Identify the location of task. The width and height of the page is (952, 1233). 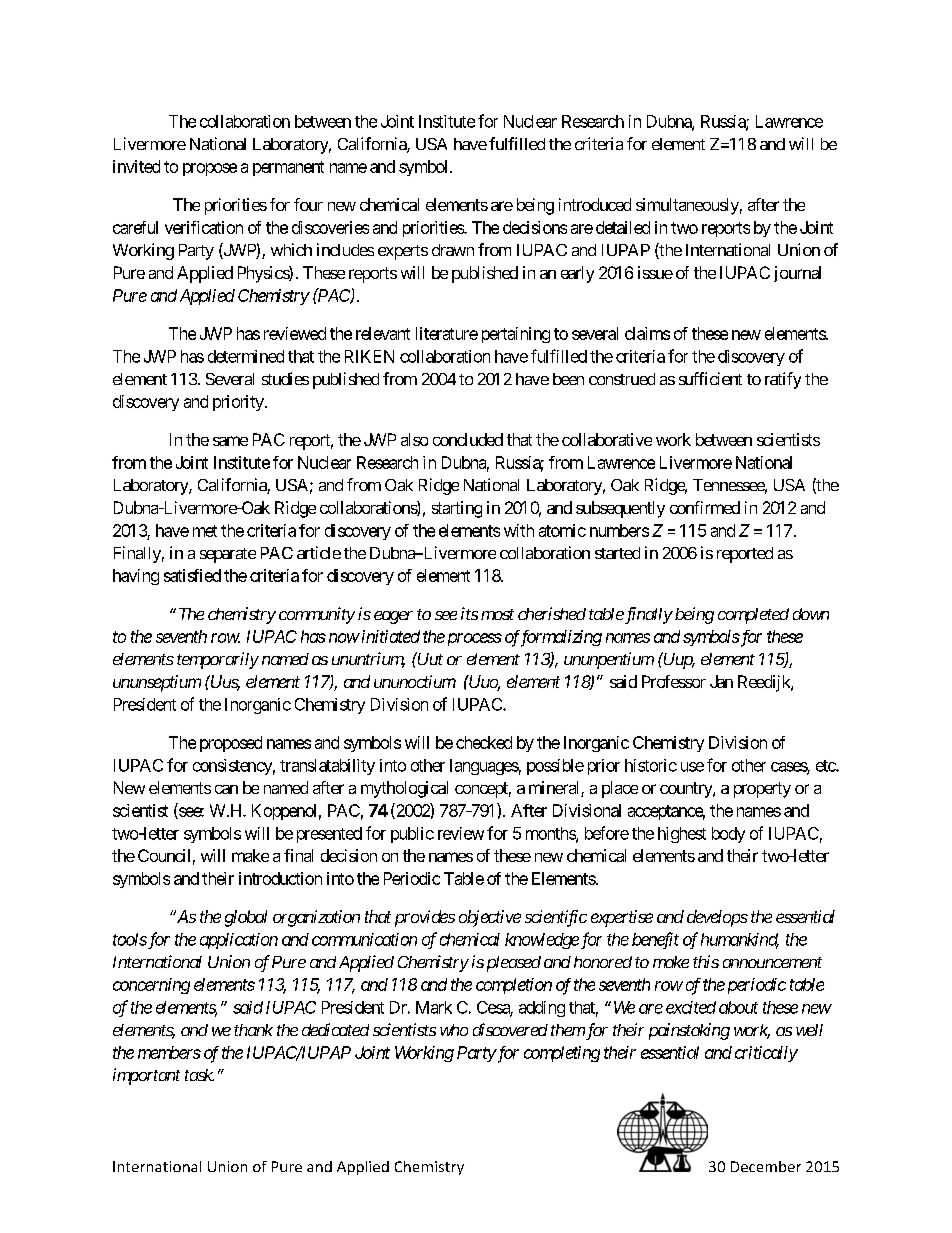
(199, 1075).
